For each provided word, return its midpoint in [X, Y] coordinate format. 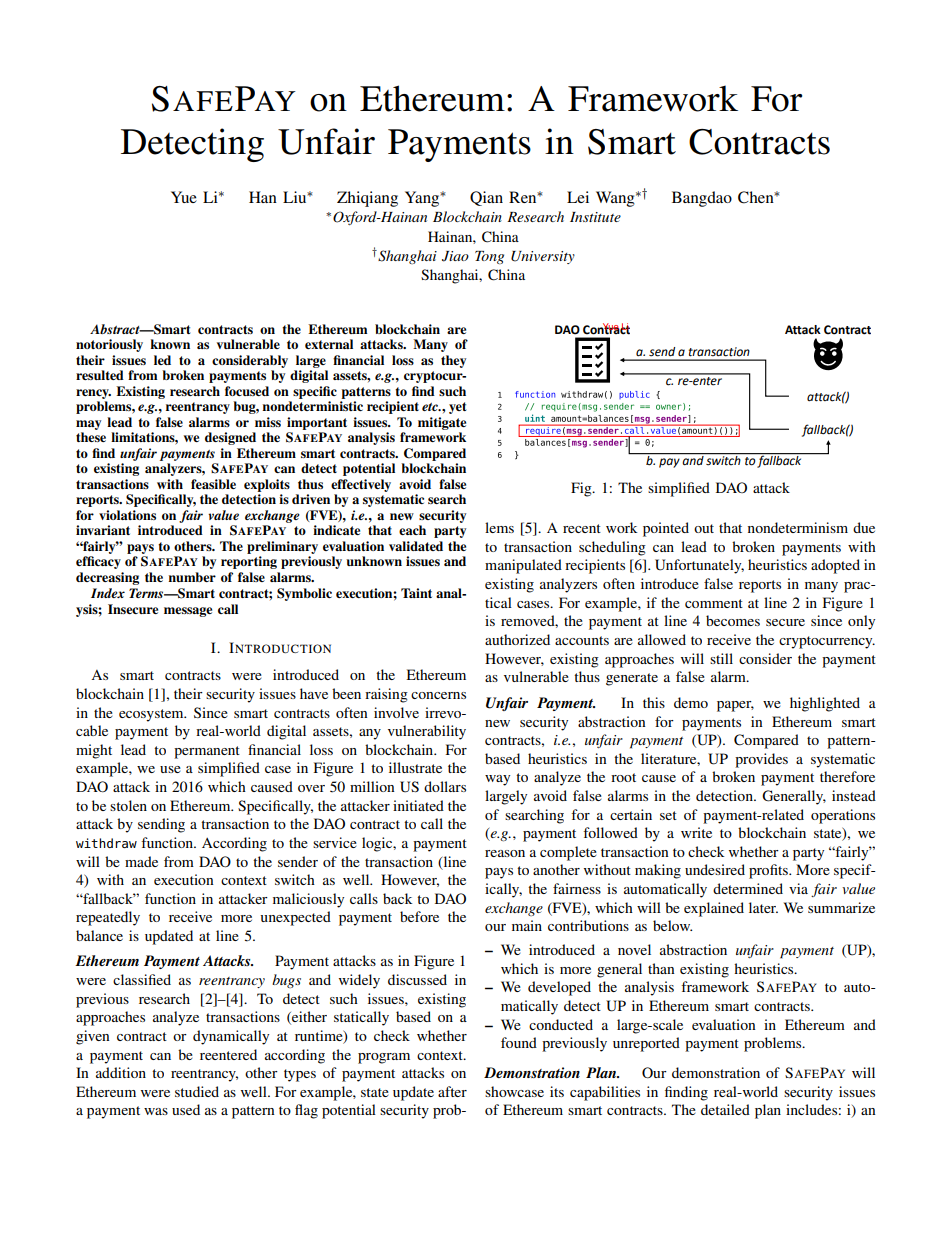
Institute [595, 217]
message [188, 612]
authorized [517, 639]
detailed [725, 1109]
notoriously [109, 345]
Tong [489, 257]
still [721, 658]
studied [197, 1091]
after [452, 1091]
